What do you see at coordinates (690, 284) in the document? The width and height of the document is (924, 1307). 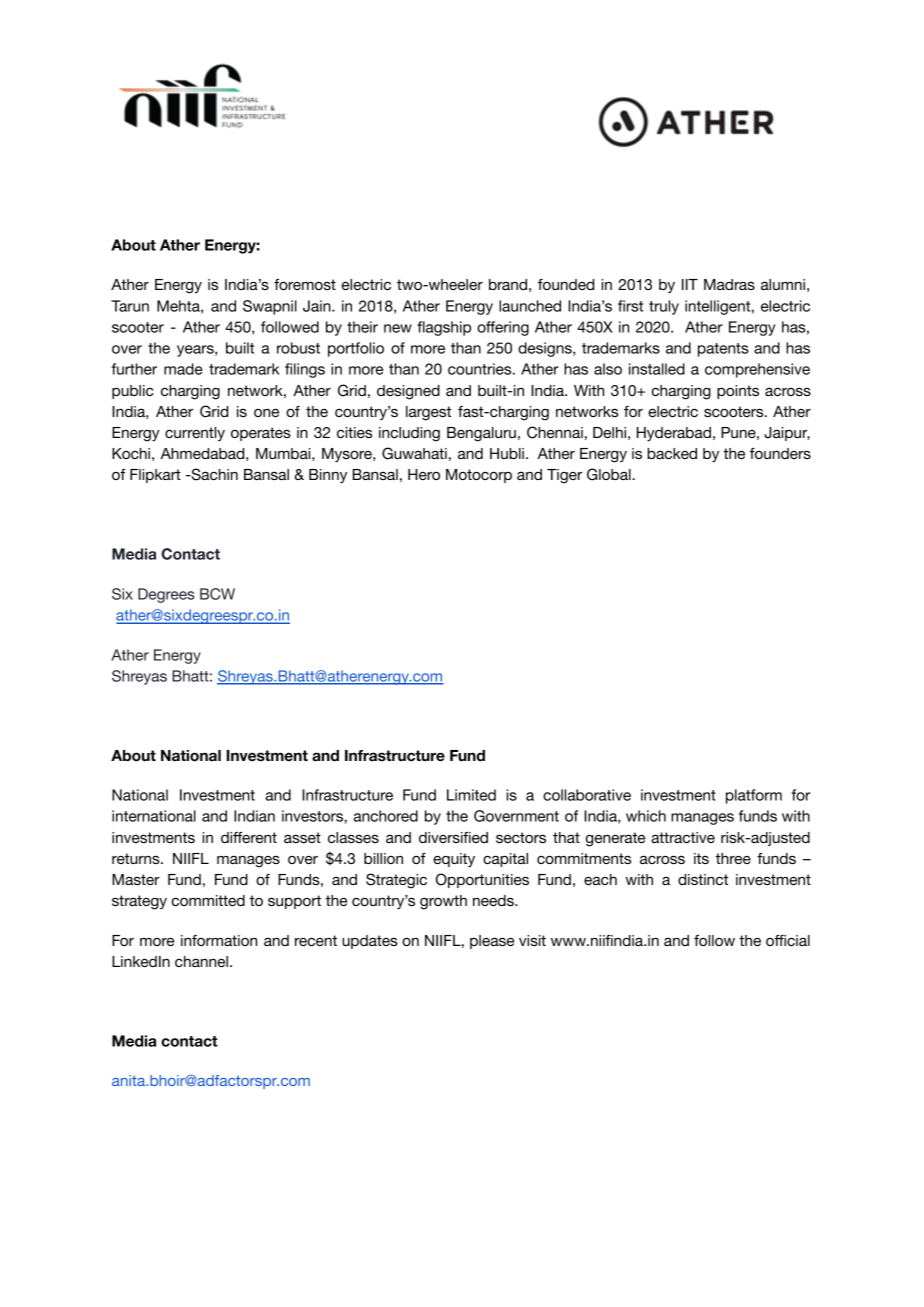 I see `IIT` at bounding box center [690, 284].
